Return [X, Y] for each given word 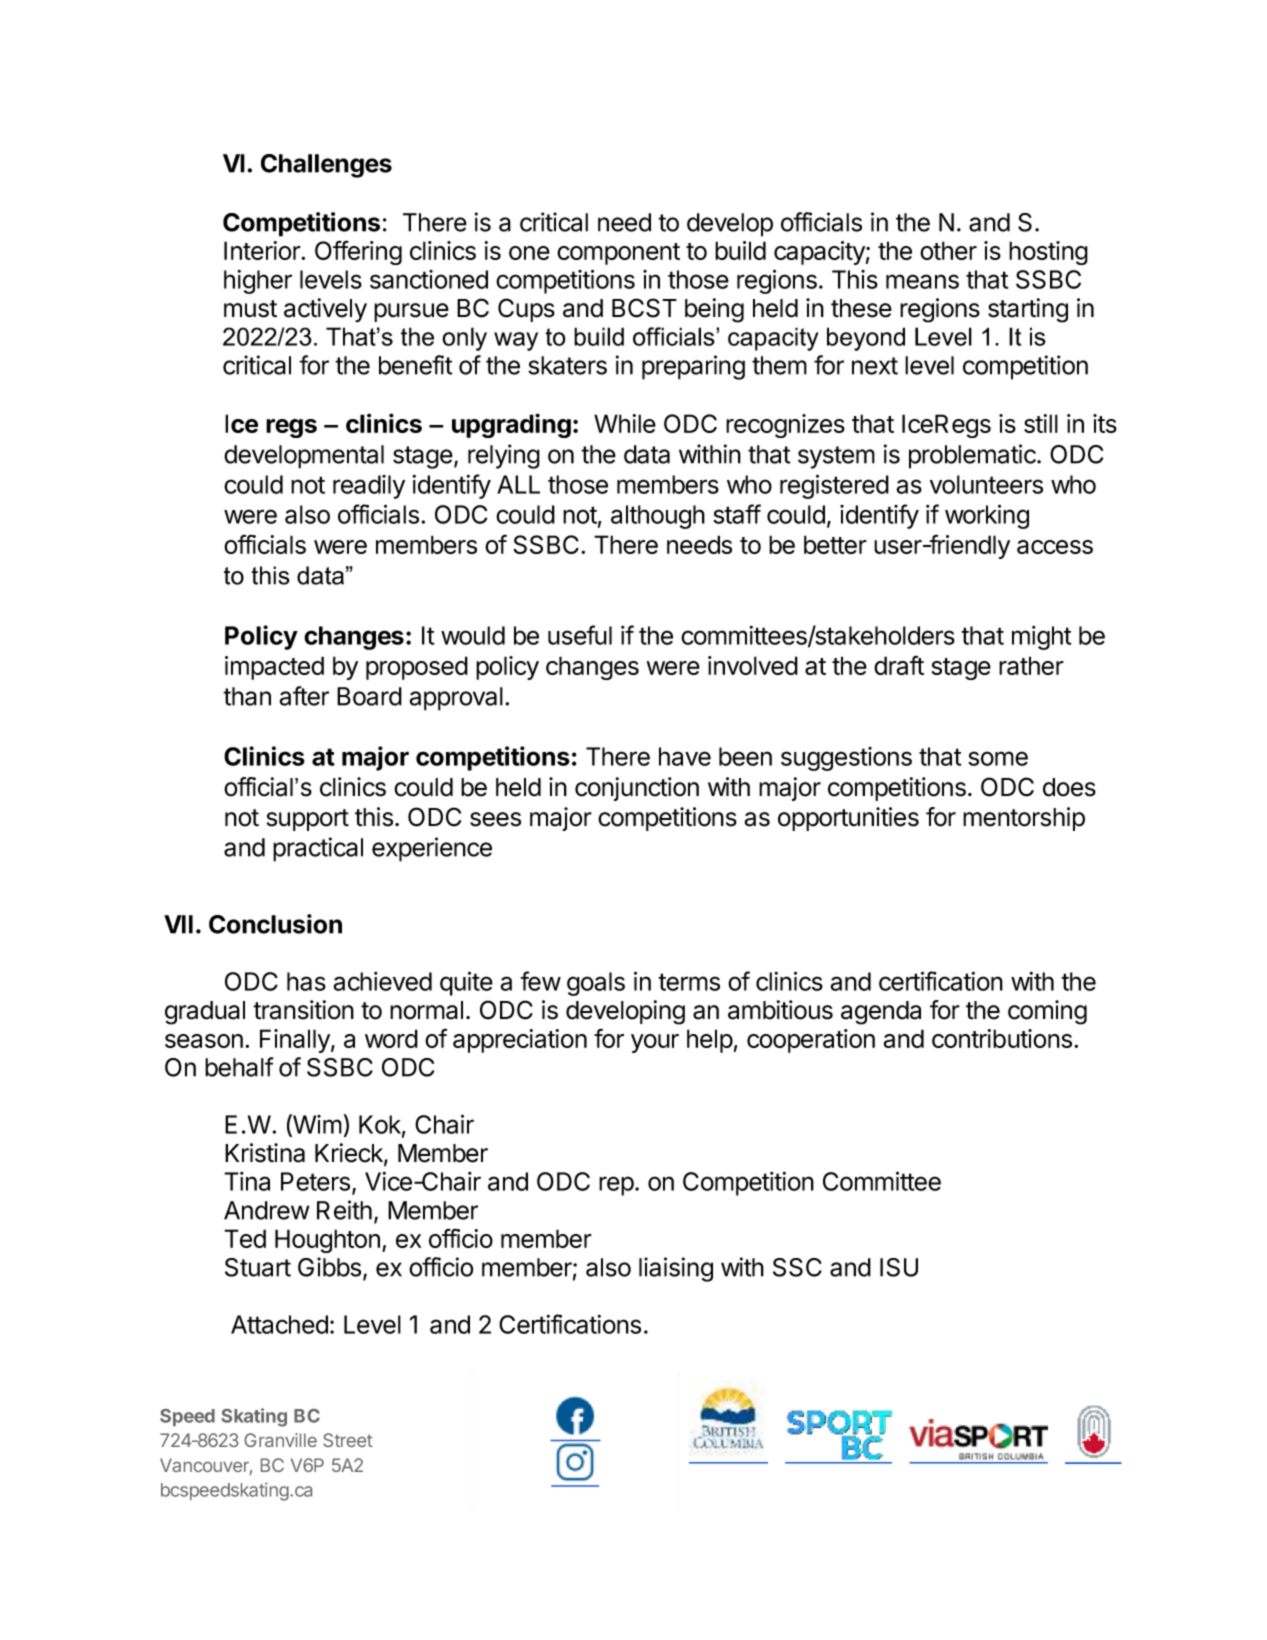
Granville [280, 1440]
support [308, 820]
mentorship [1024, 819]
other [948, 250]
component [618, 254]
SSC [797, 1267]
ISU [899, 1267]
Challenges [326, 166]
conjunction [637, 789]
